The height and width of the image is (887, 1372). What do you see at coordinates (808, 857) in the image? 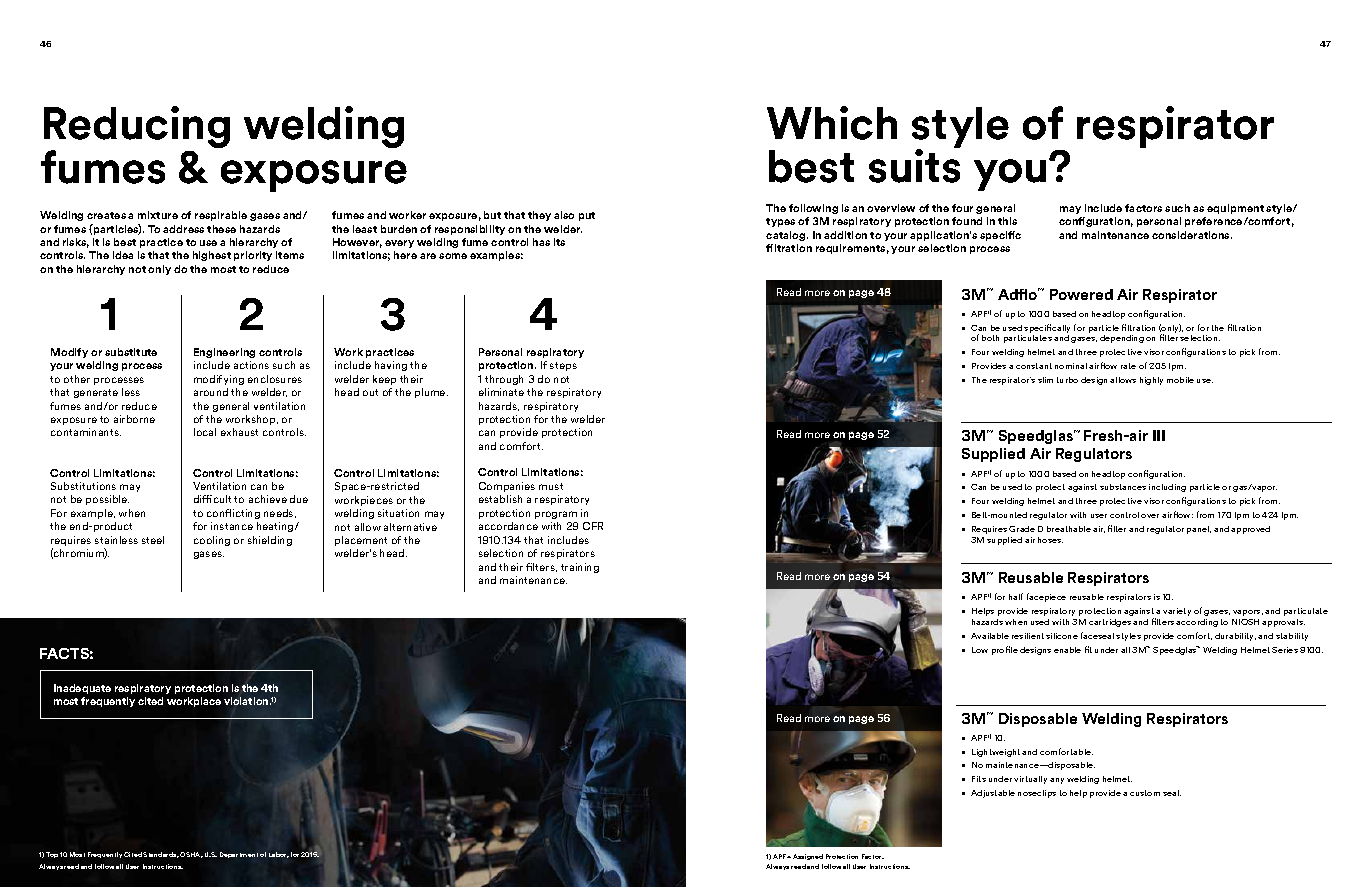
I see `Assigned` at bounding box center [808, 857].
